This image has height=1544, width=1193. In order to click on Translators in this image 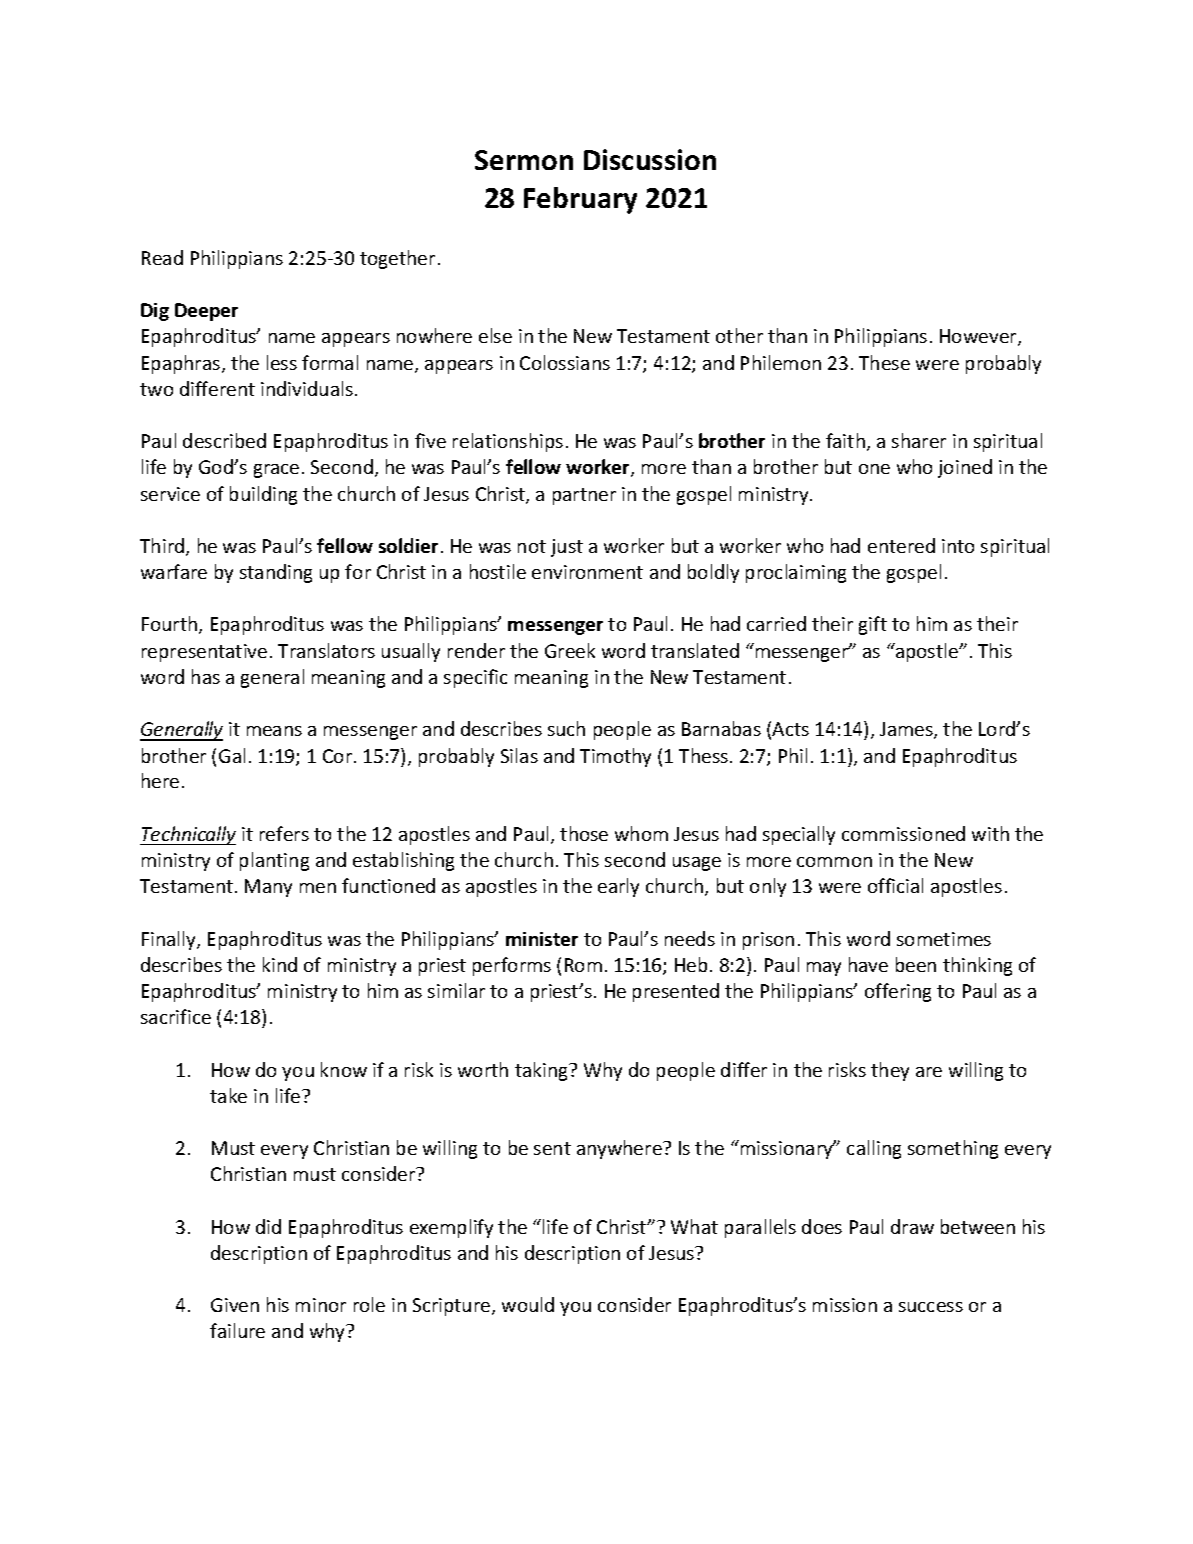, I will do `click(326, 650)`.
